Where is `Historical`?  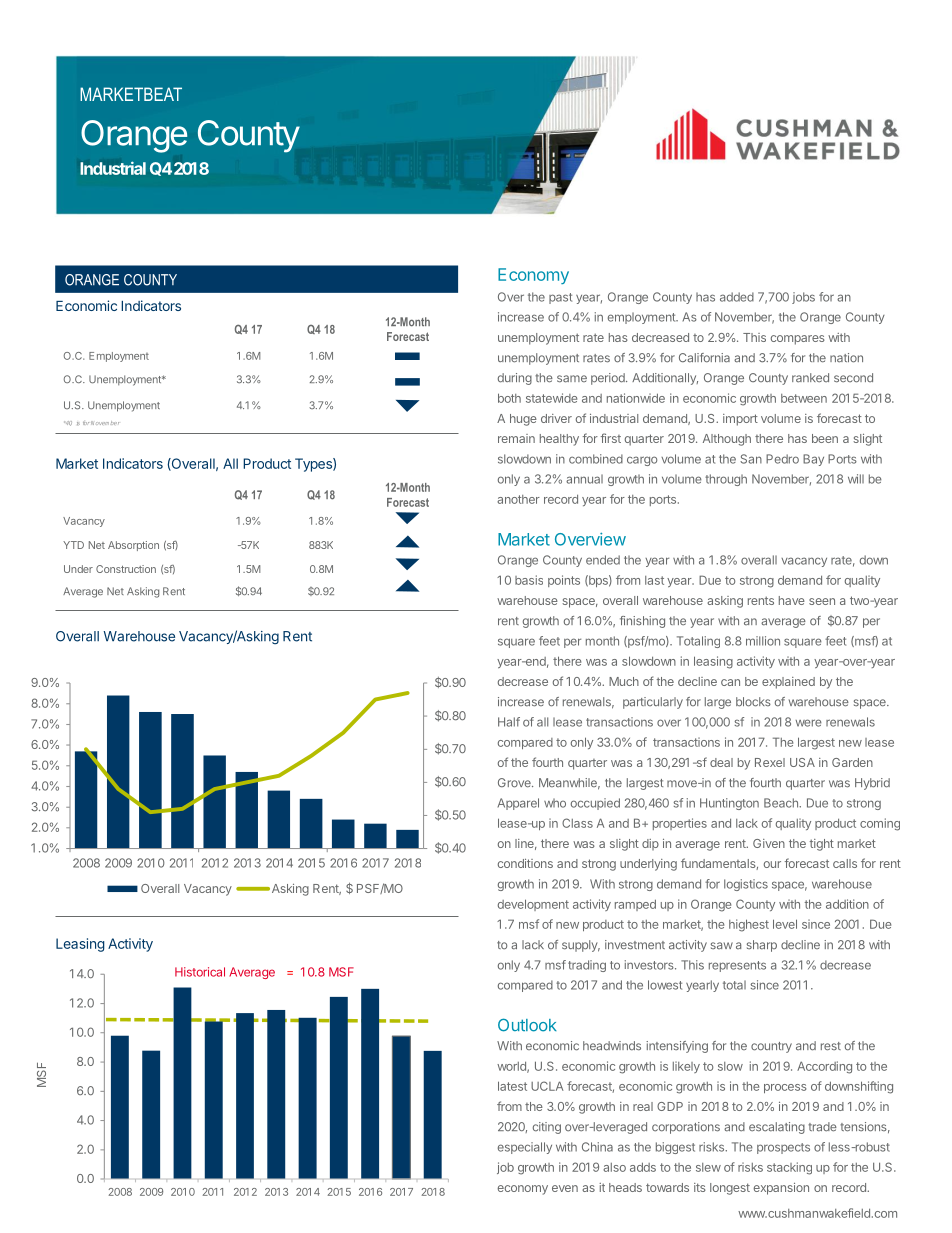 Historical is located at coordinates (200, 972).
